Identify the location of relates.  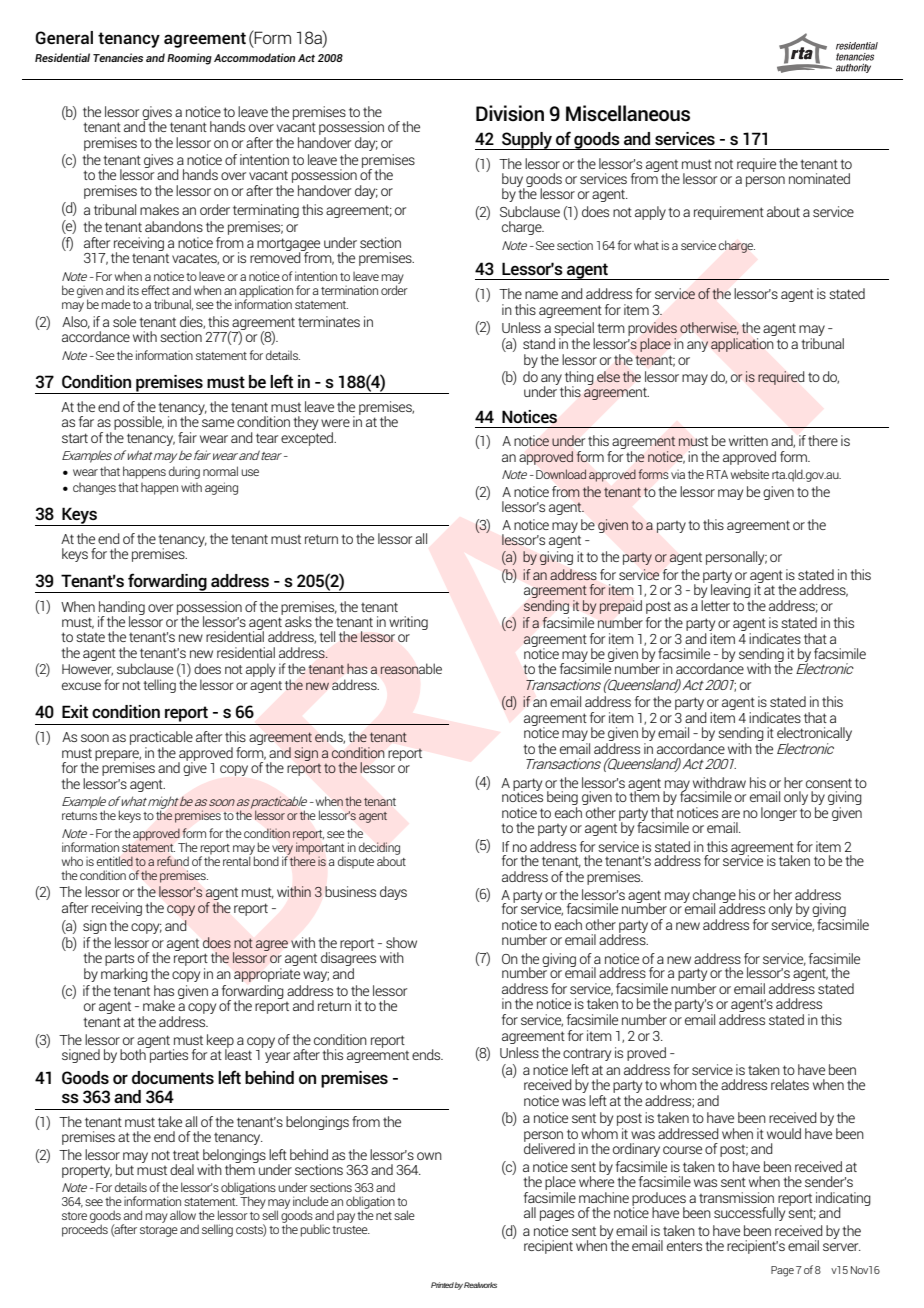
(790, 1084).
